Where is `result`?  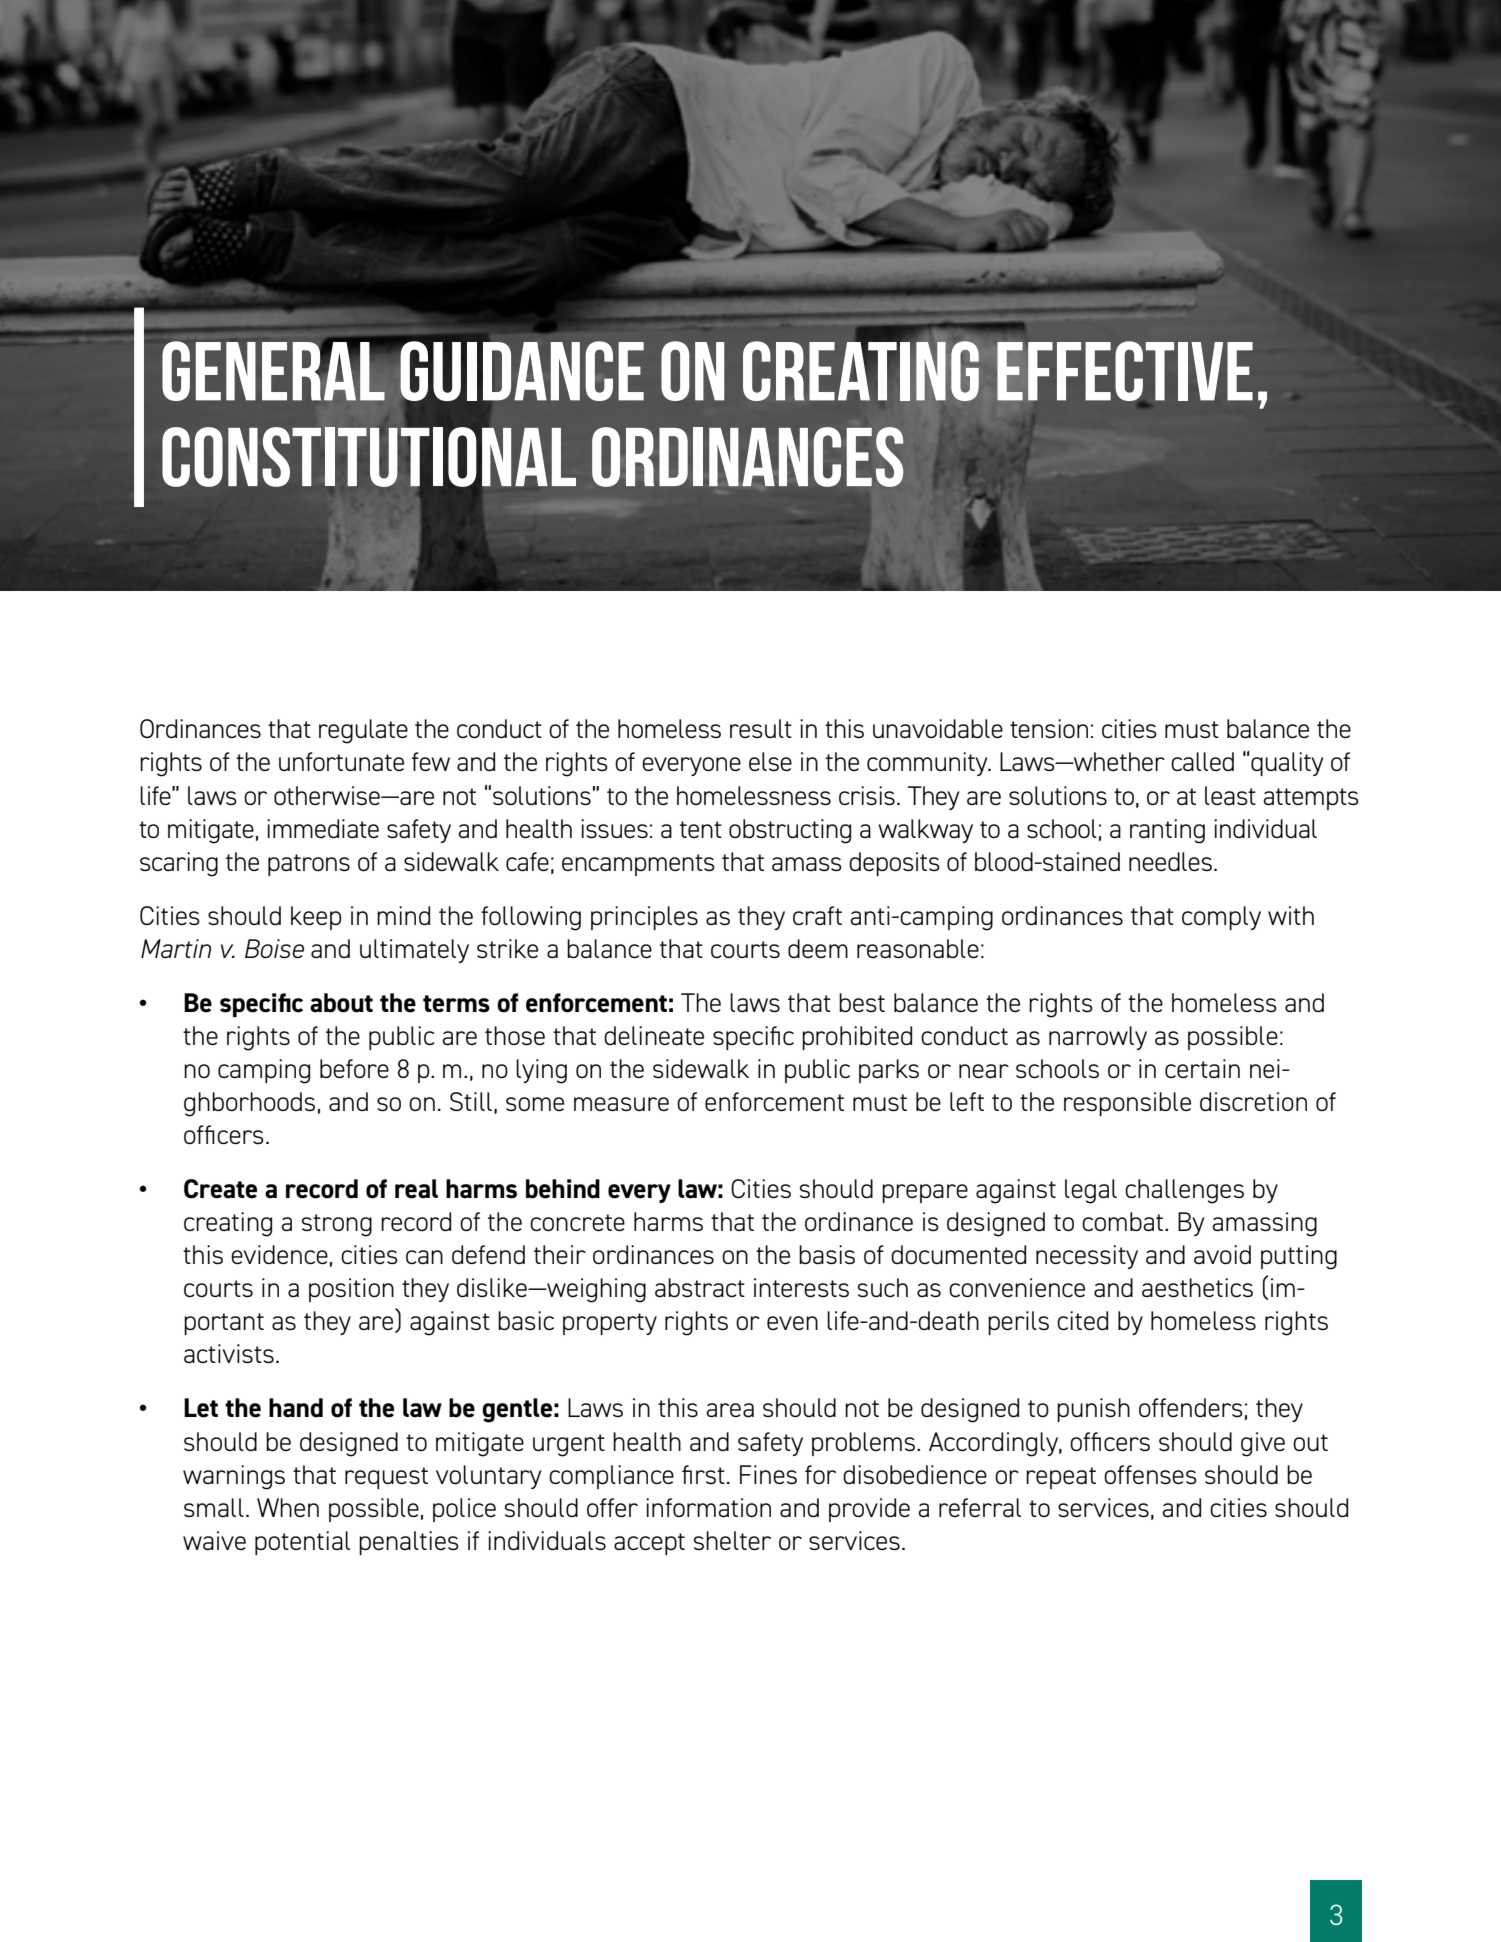 result is located at coordinates (761, 728).
